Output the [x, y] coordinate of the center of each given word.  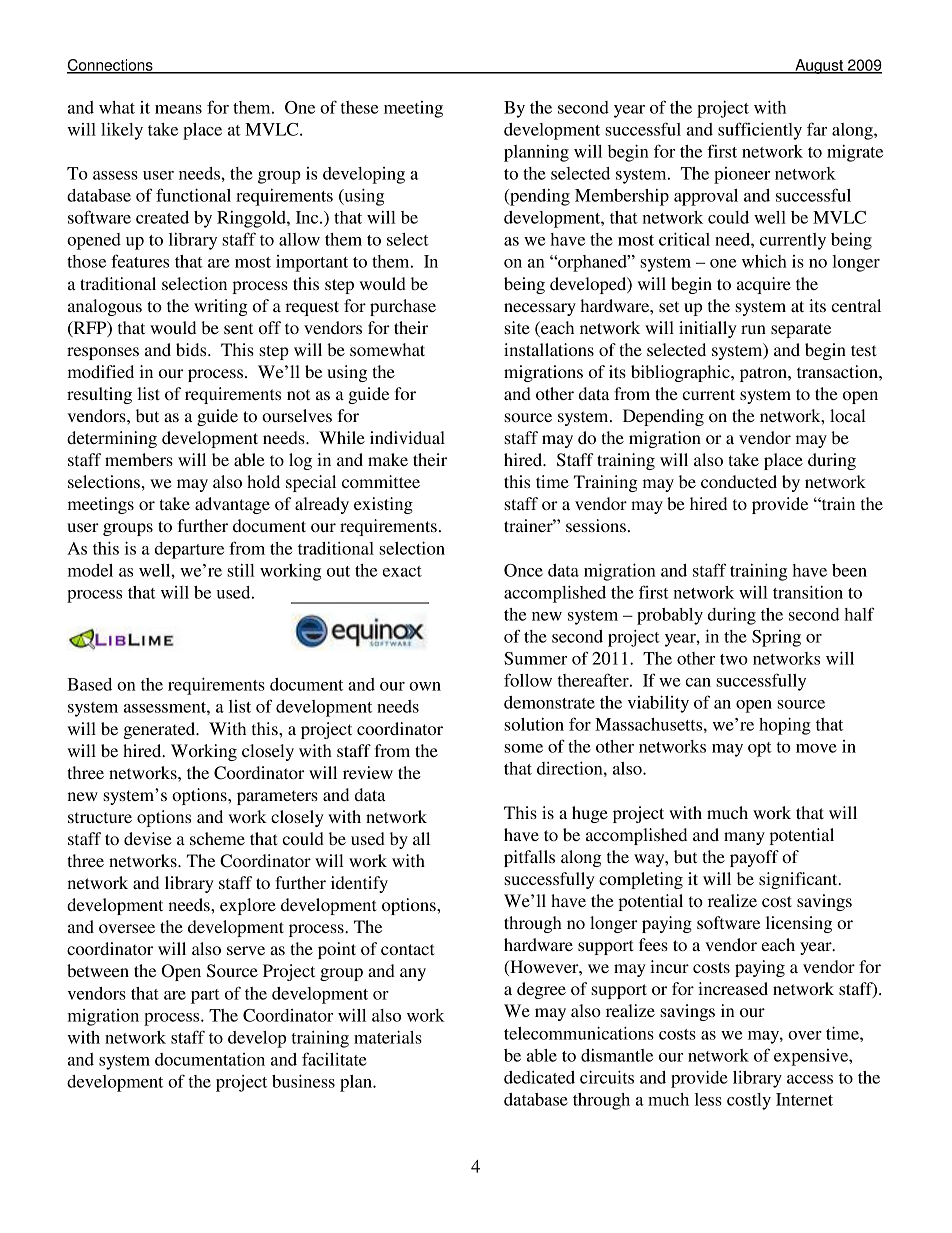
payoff [754, 858]
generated [160, 730]
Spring [776, 638]
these [359, 107]
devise [148, 838]
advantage [232, 505]
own [425, 686]
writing [221, 307]
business [303, 1081]
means [178, 109]
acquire [764, 285]
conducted [739, 481]
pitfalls [529, 858]
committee [381, 481]
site [517, 327]
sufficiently [760, 131]
